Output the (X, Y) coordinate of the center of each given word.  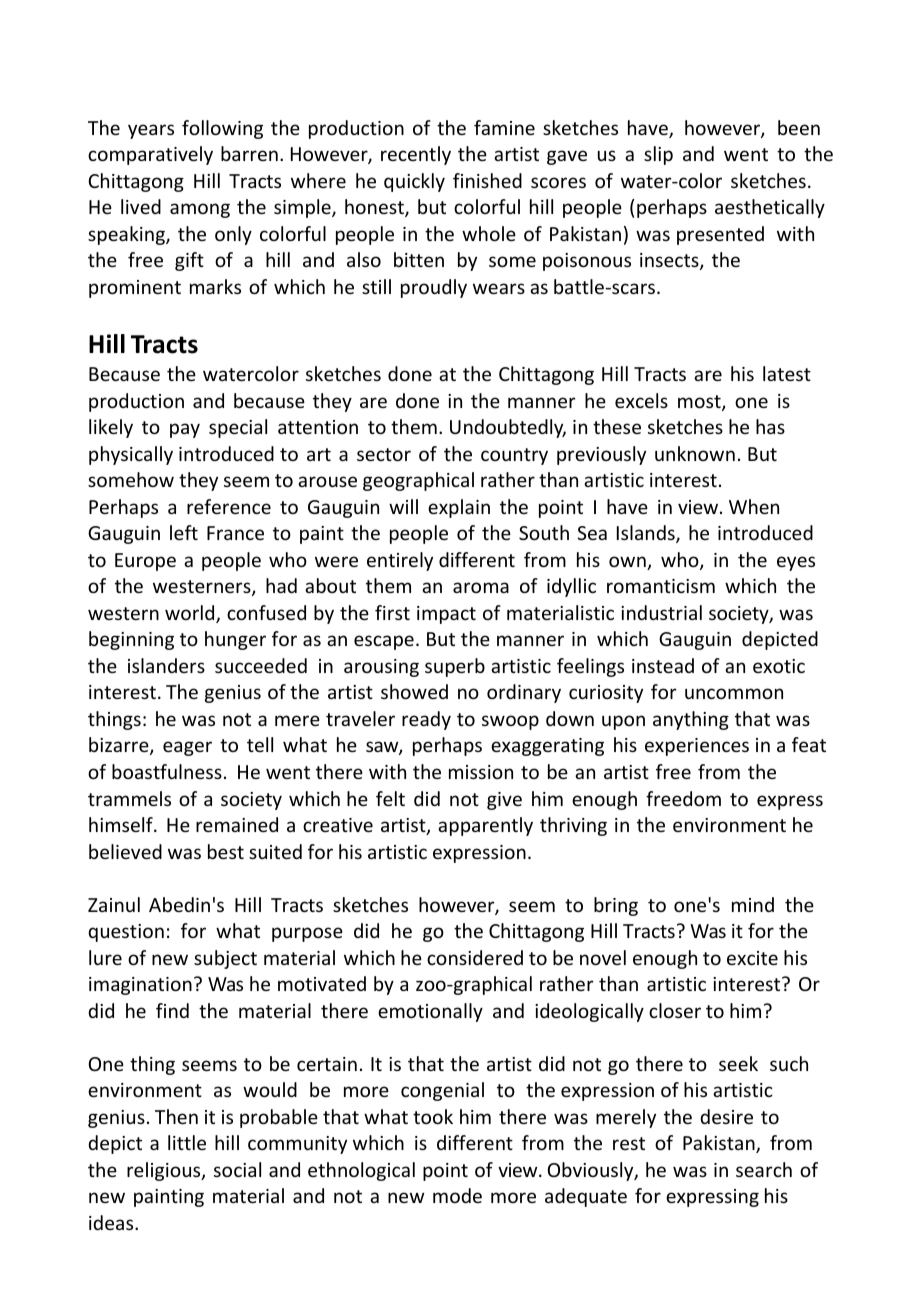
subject (225, 959)
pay (185, 430)
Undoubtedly (508, 428)
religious (165, 1171)
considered (475, 957)
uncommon (734, 693)
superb (455, 667)
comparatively (150, 155)
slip (658, 155)
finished (487, 180)
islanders (166, 665)
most (700, 403)
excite (752, 958)
